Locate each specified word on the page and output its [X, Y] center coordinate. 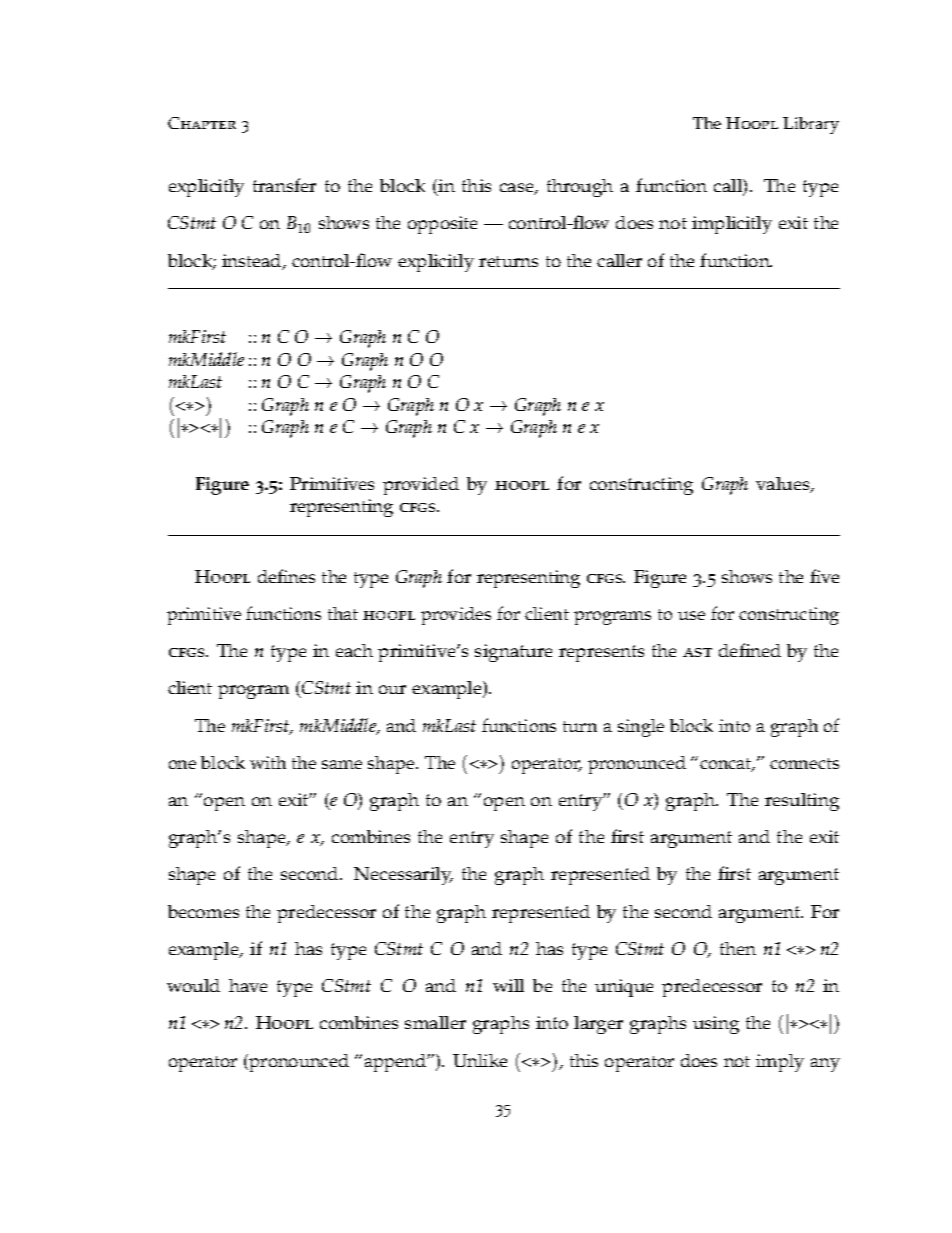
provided [421, 486]
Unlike [480, 1060]
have [248, 985]
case [518, 189]
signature [513, 653]
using [716, 1025]
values [784, 485]
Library [811, 125]
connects [804, 763]
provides [456, 616]
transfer [284, 185]
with [268, 762]
